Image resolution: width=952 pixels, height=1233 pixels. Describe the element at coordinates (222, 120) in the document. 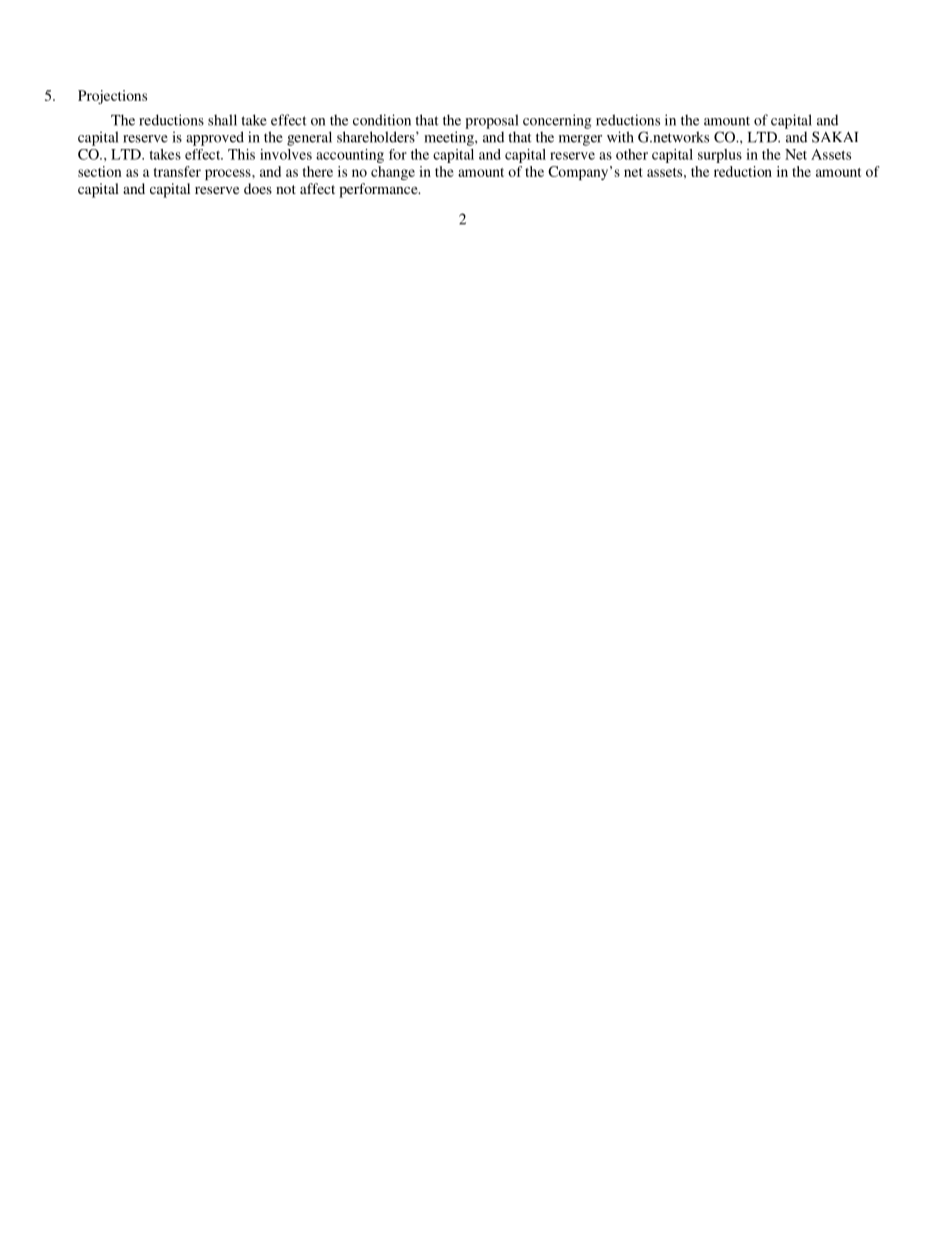

I see `shall` at that location.
